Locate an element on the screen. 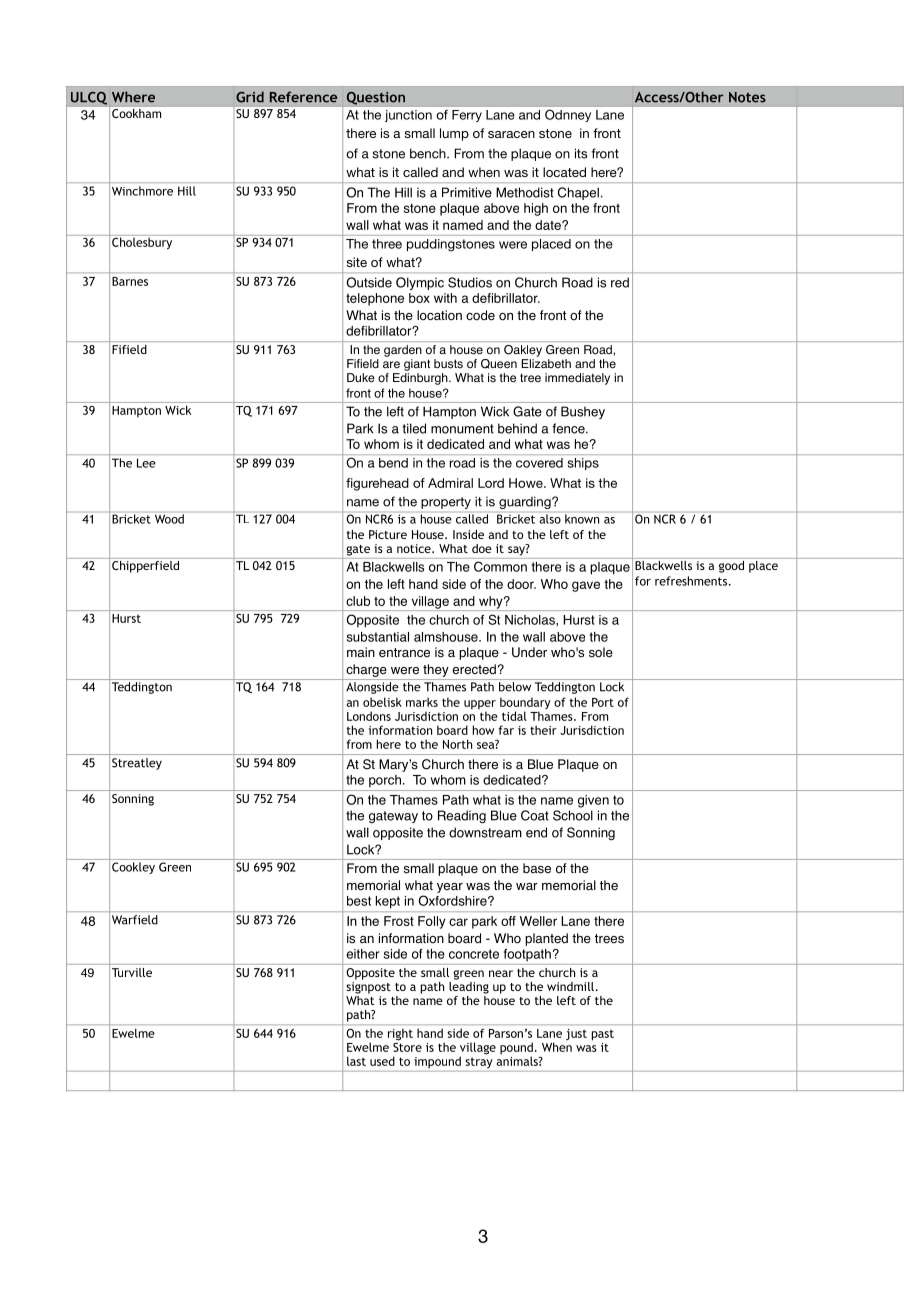 The width and height of the screenshot is (924, 1308). given is located at coordinates (593, 801).
